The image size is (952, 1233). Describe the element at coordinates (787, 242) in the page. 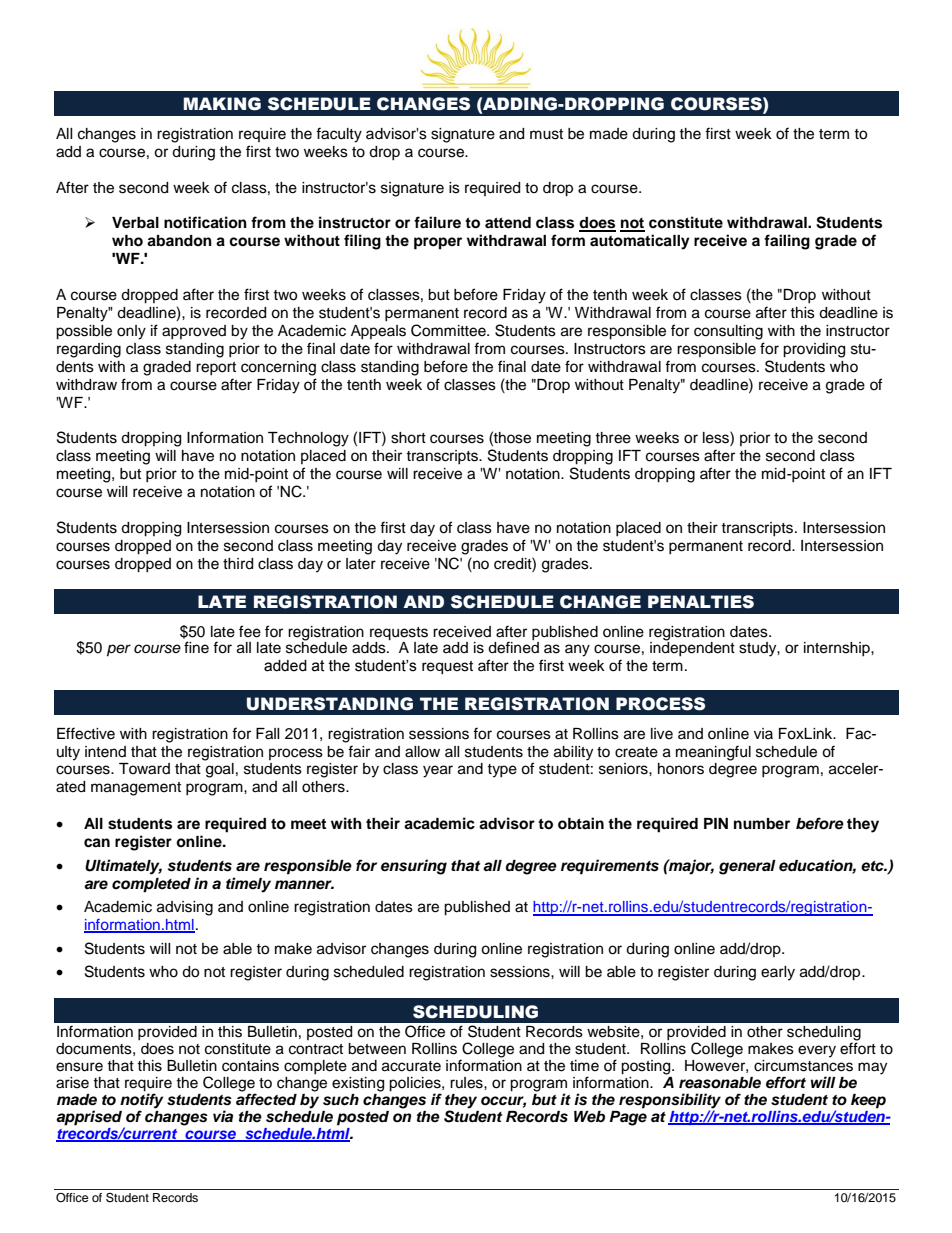

I see `failing` at that location.
